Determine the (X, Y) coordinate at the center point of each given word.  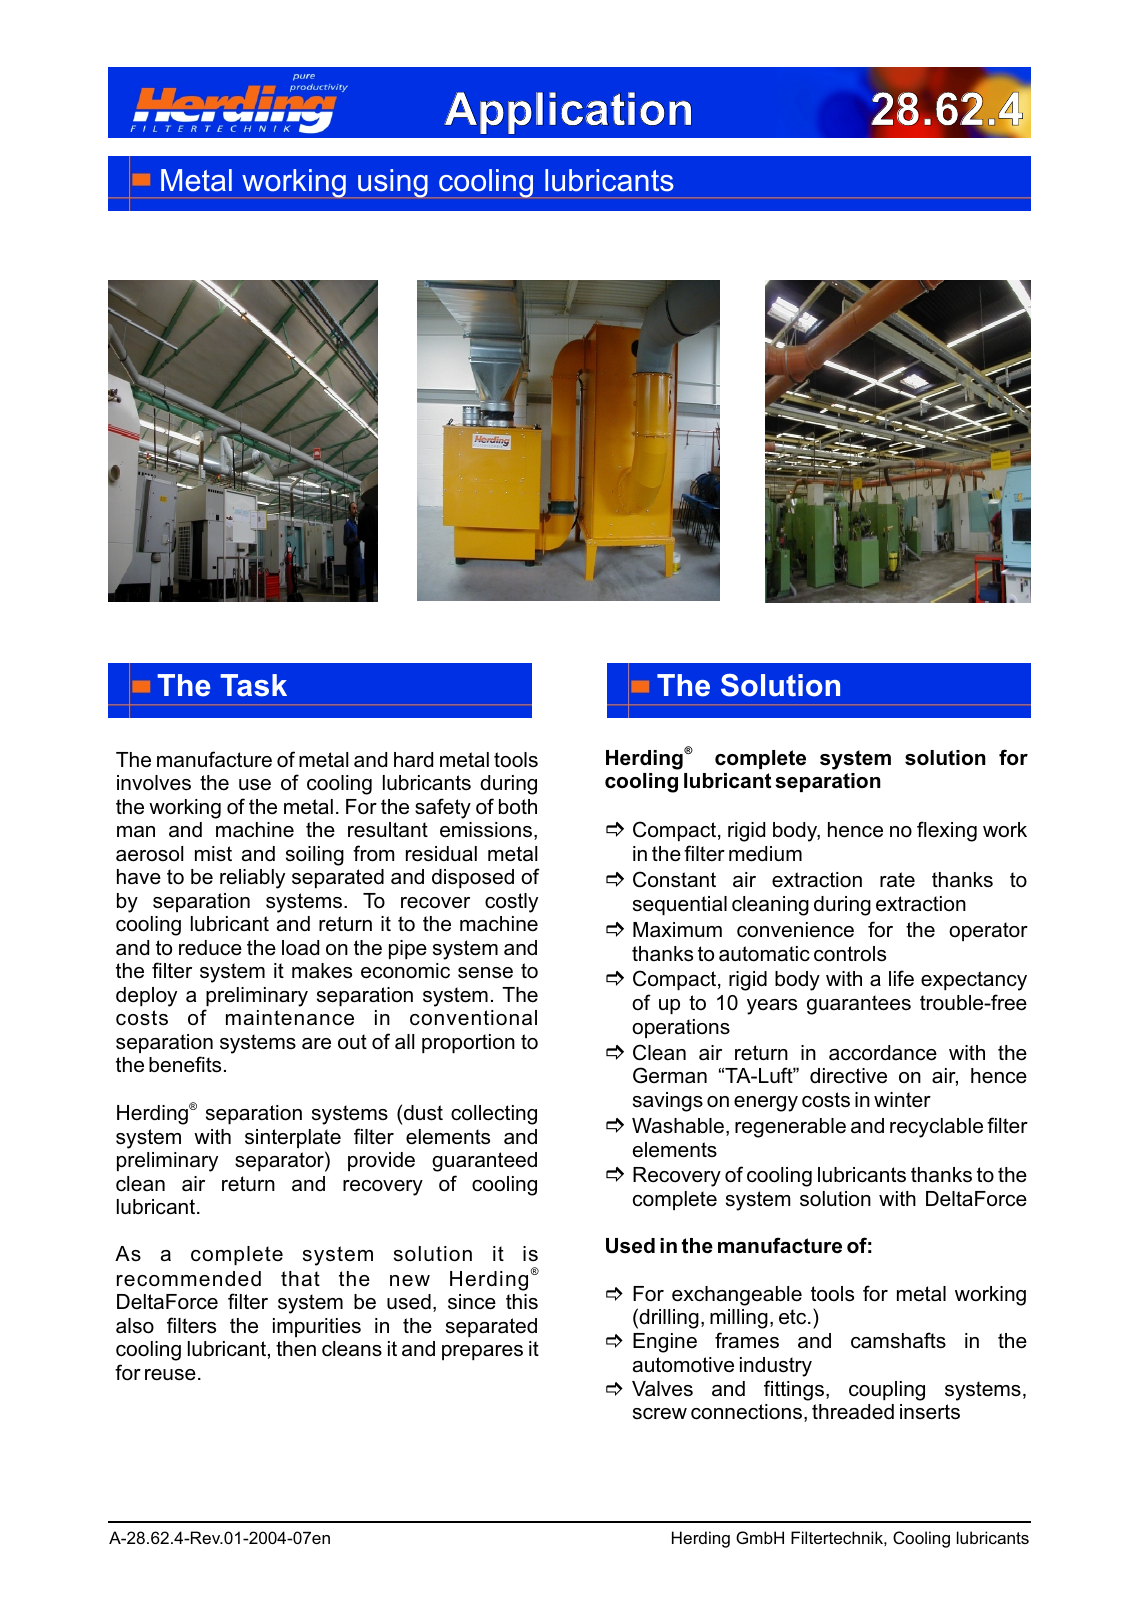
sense (485, 973)
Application (568, 113)
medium (765, 854)
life (901, 978)
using (393, 183)
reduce (210, 948)
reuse (170, 1375)
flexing (947, 831)
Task (253, 685)
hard (413, 760)
